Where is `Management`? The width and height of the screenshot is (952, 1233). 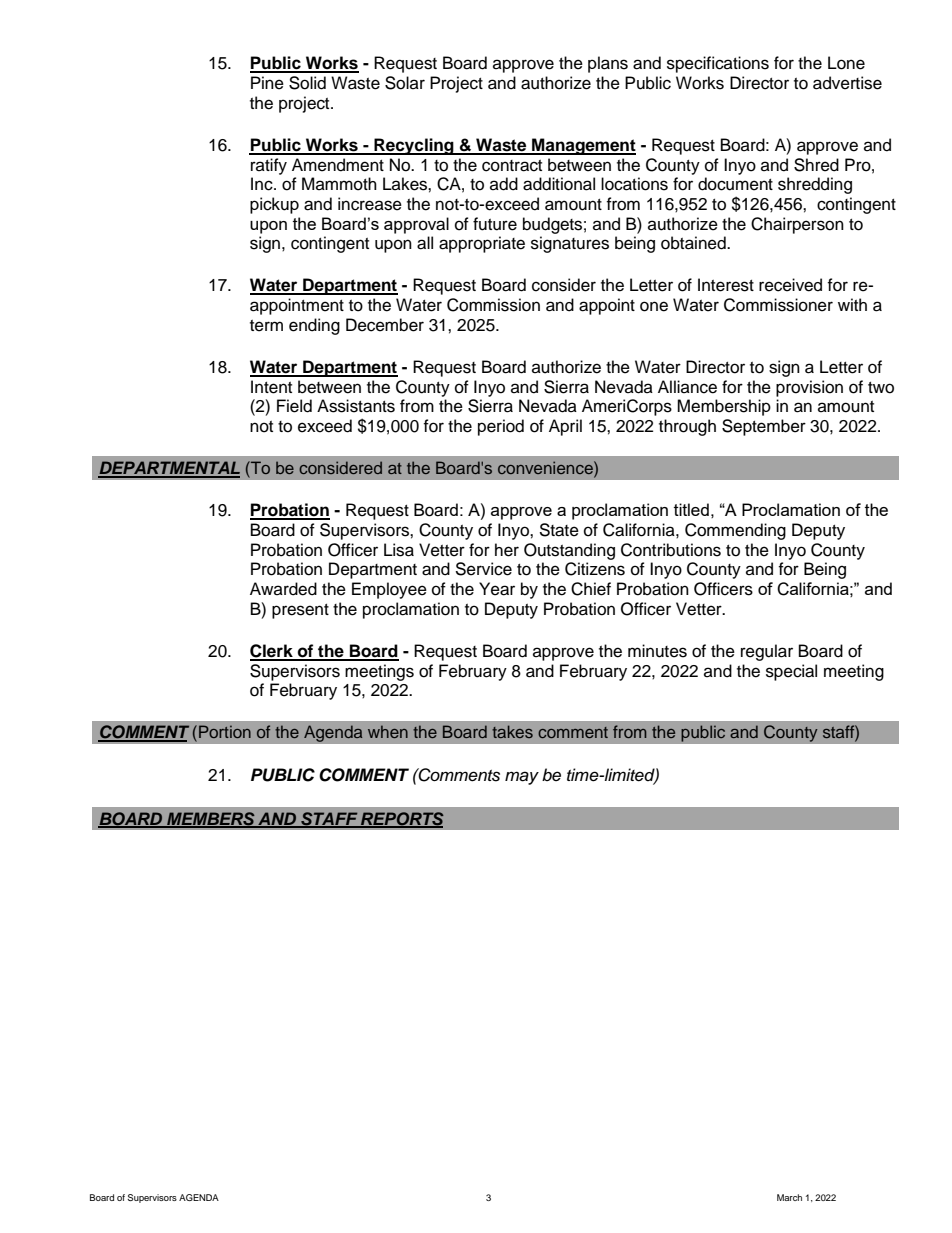 Management is located at coordinates (583, 146).
